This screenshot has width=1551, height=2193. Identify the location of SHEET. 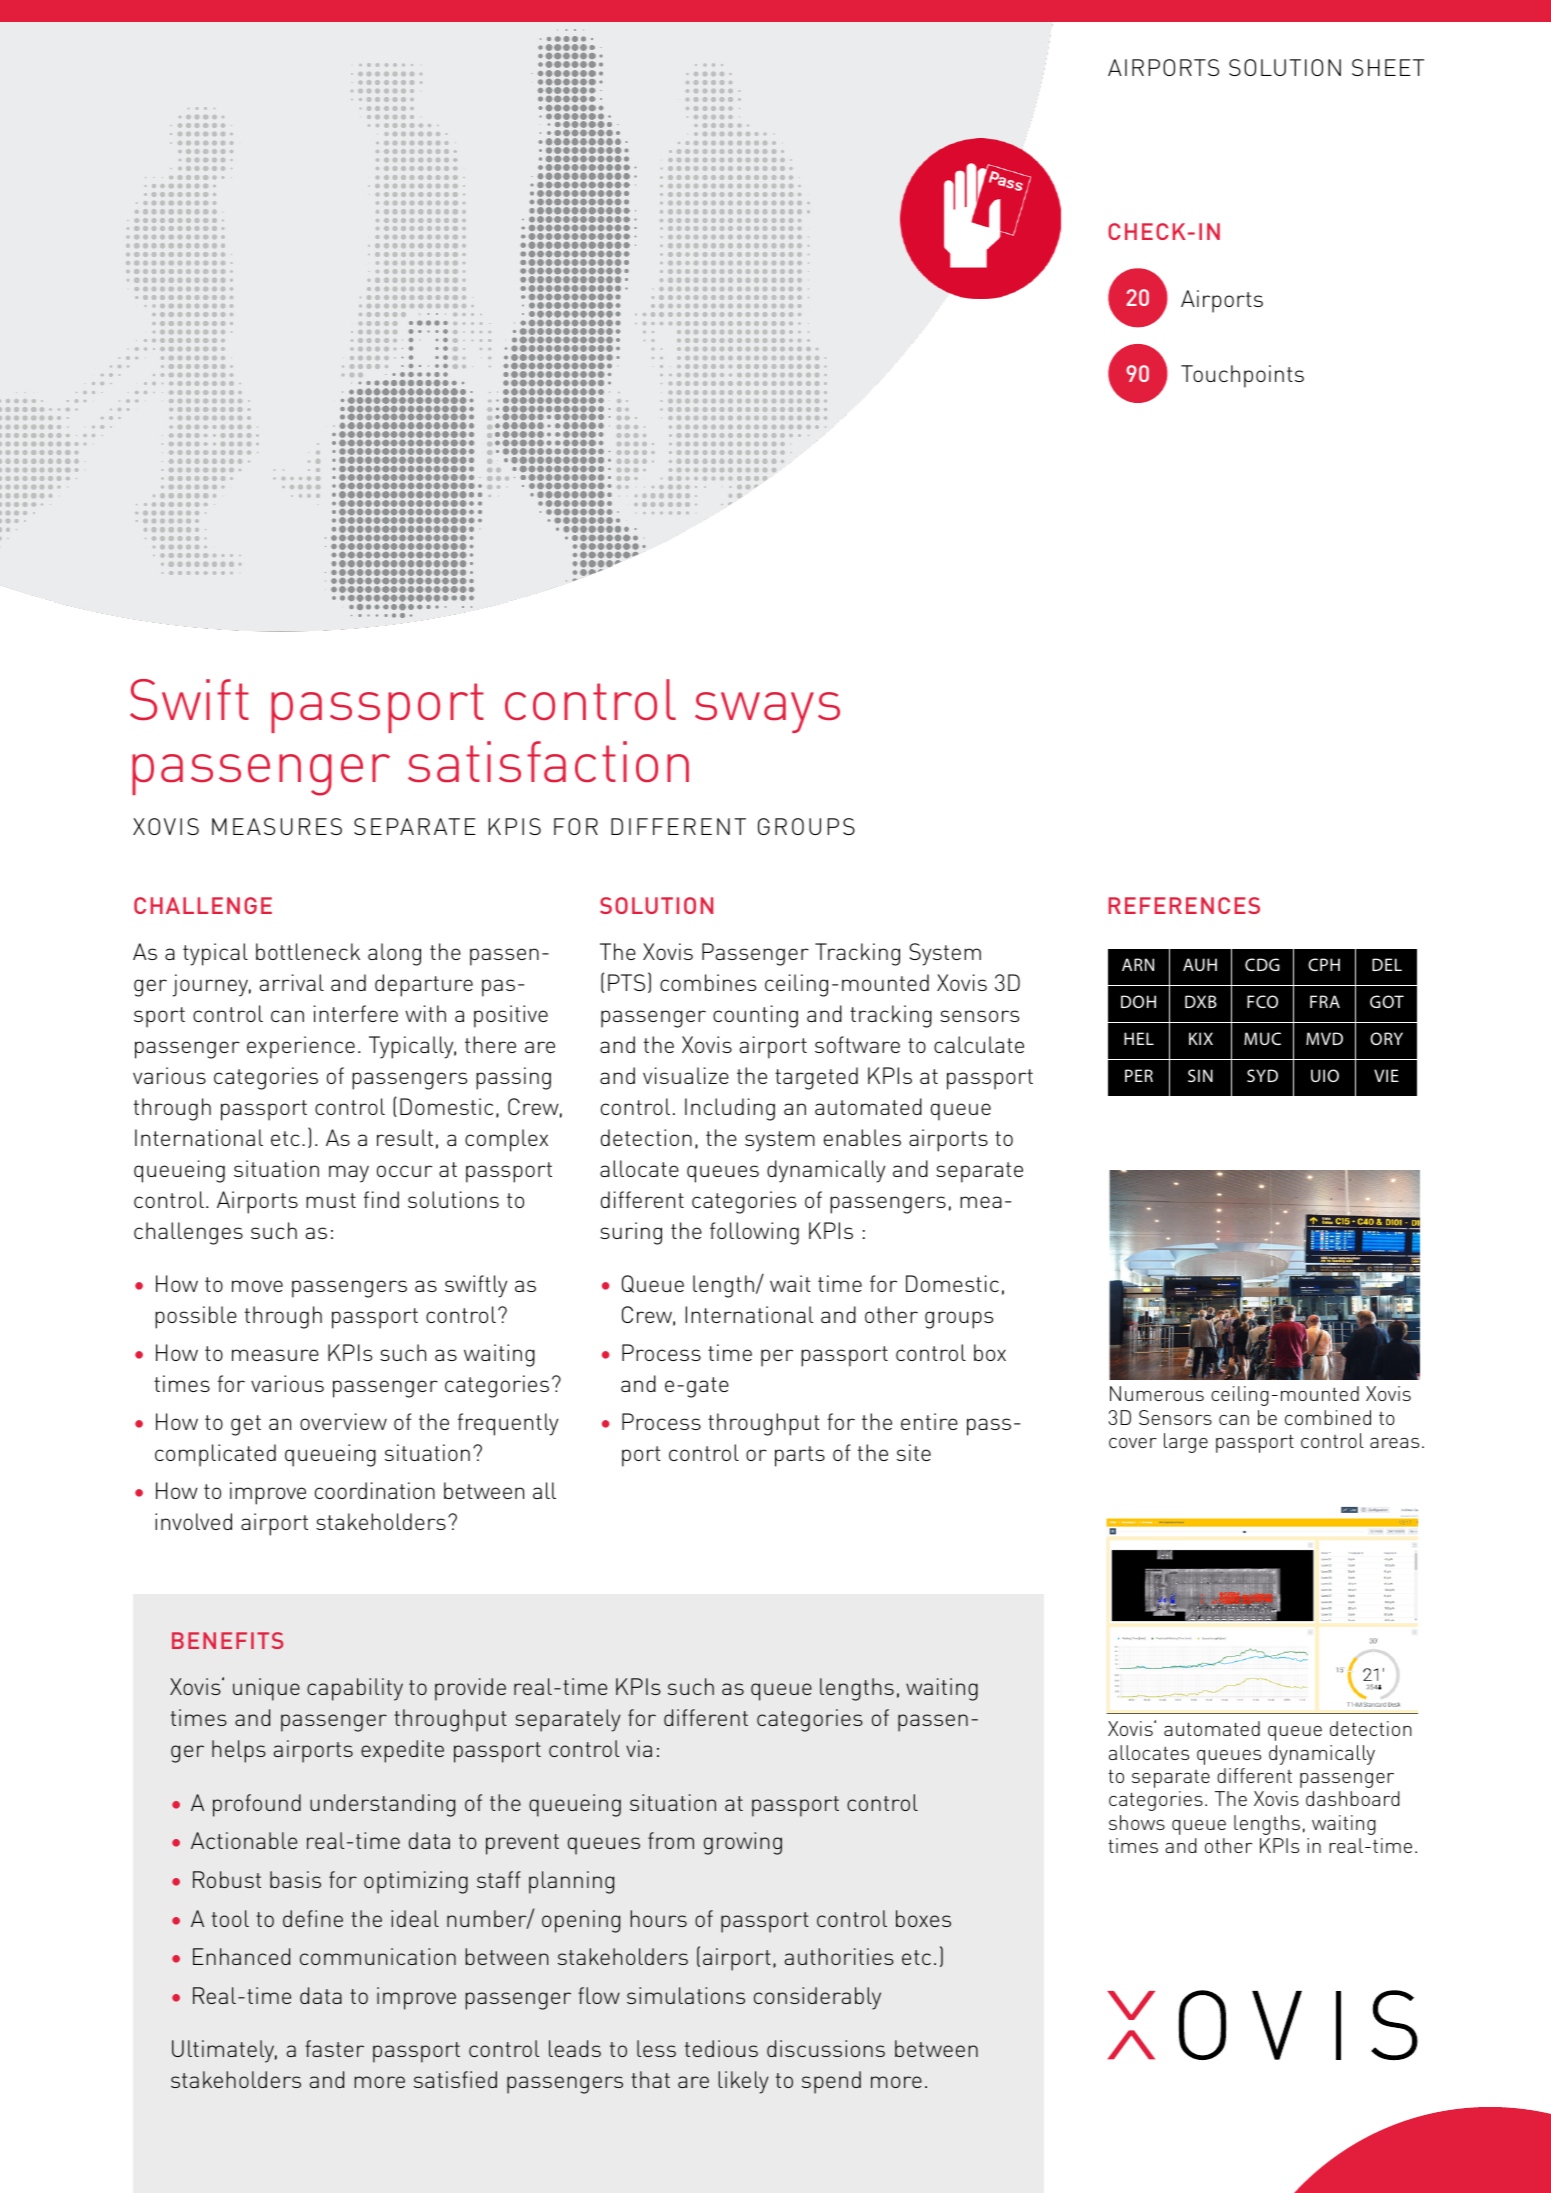
(1388, 67).
